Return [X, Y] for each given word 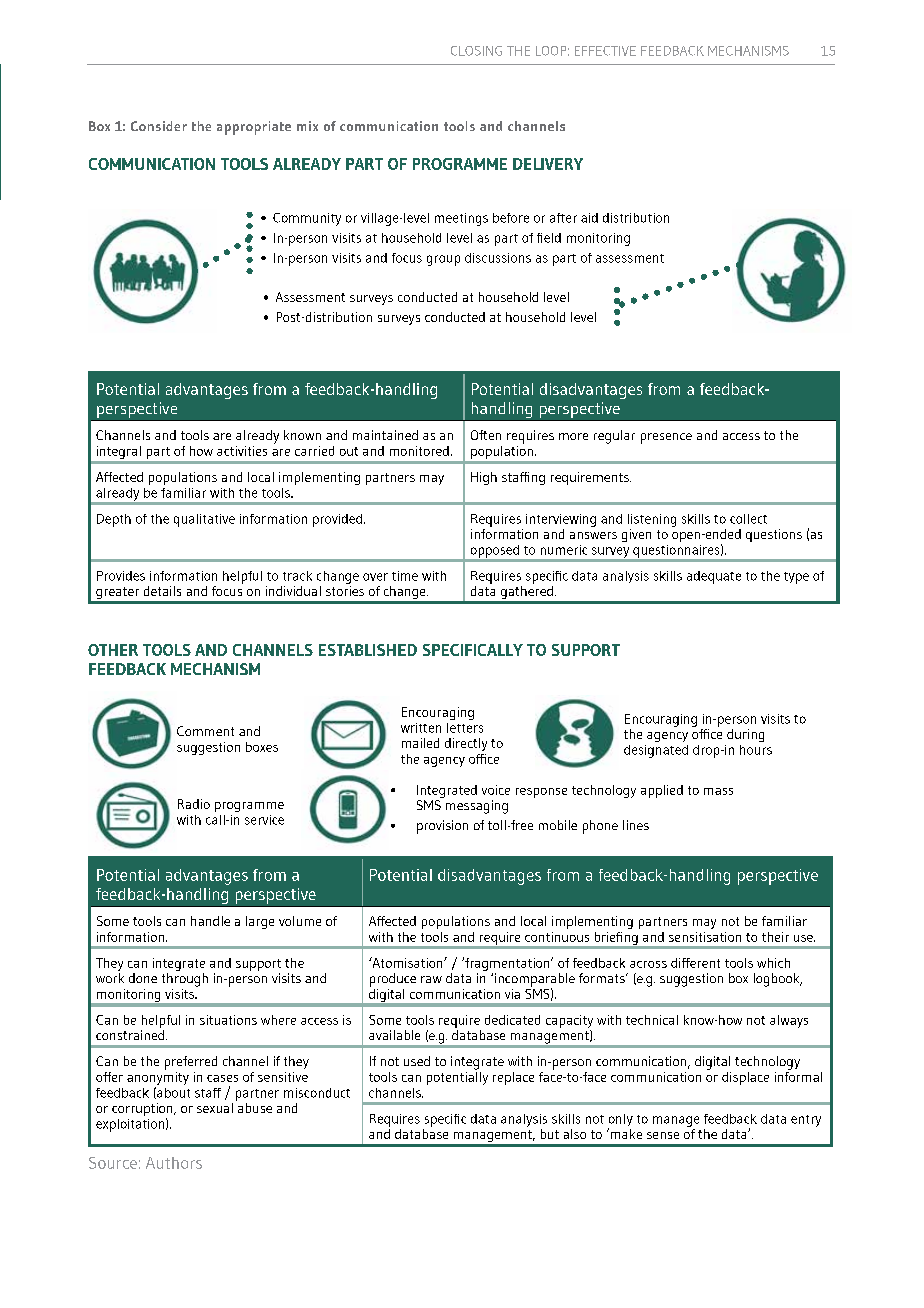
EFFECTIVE [605, 51]
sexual [215, 1108]
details [162, 591]
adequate [714, 577]
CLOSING [476, 51]
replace [513, 1078]
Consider [159, 126]
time [405, 576]
